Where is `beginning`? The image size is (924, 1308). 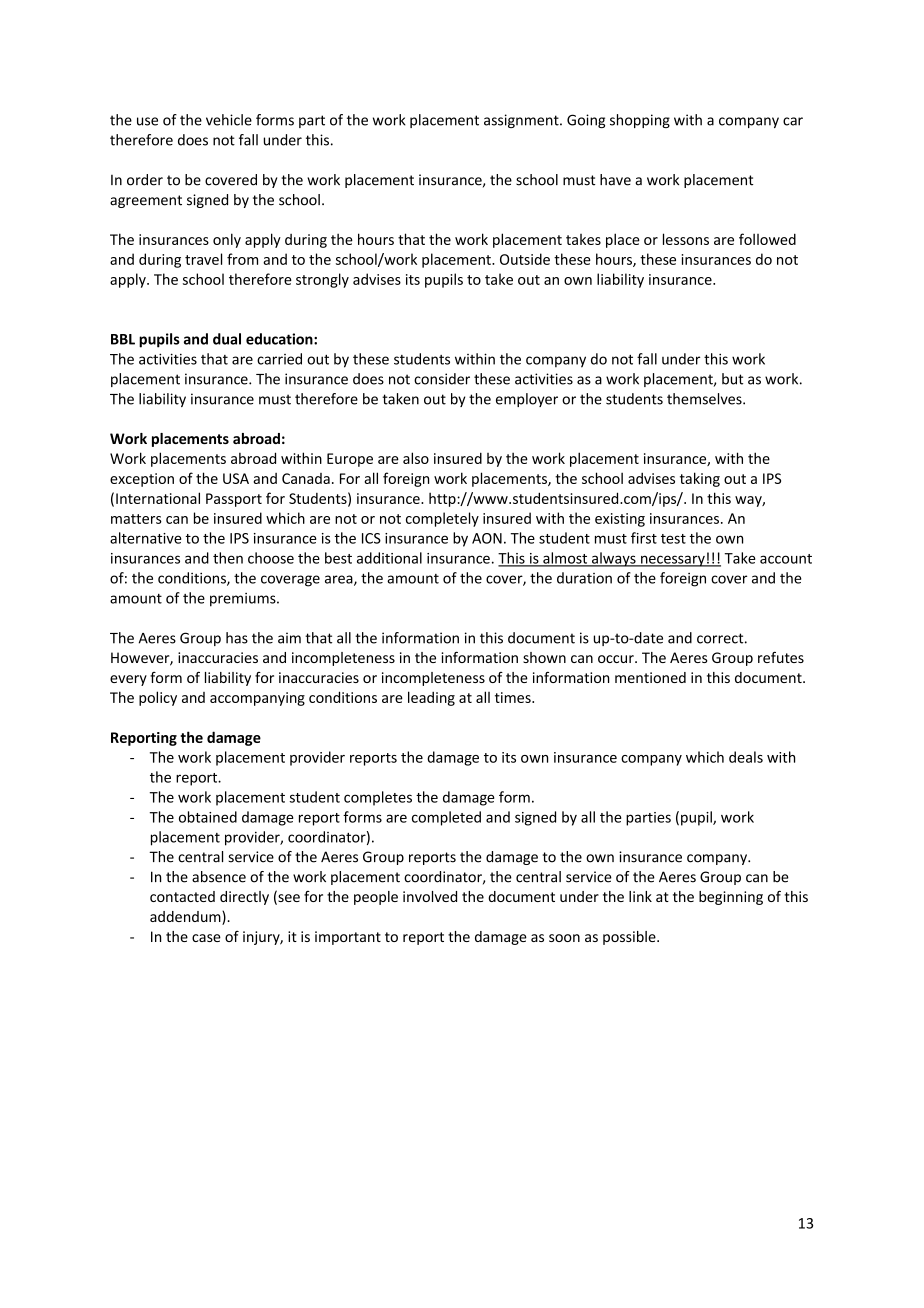
beginning is located at coordinates (731, 898).
